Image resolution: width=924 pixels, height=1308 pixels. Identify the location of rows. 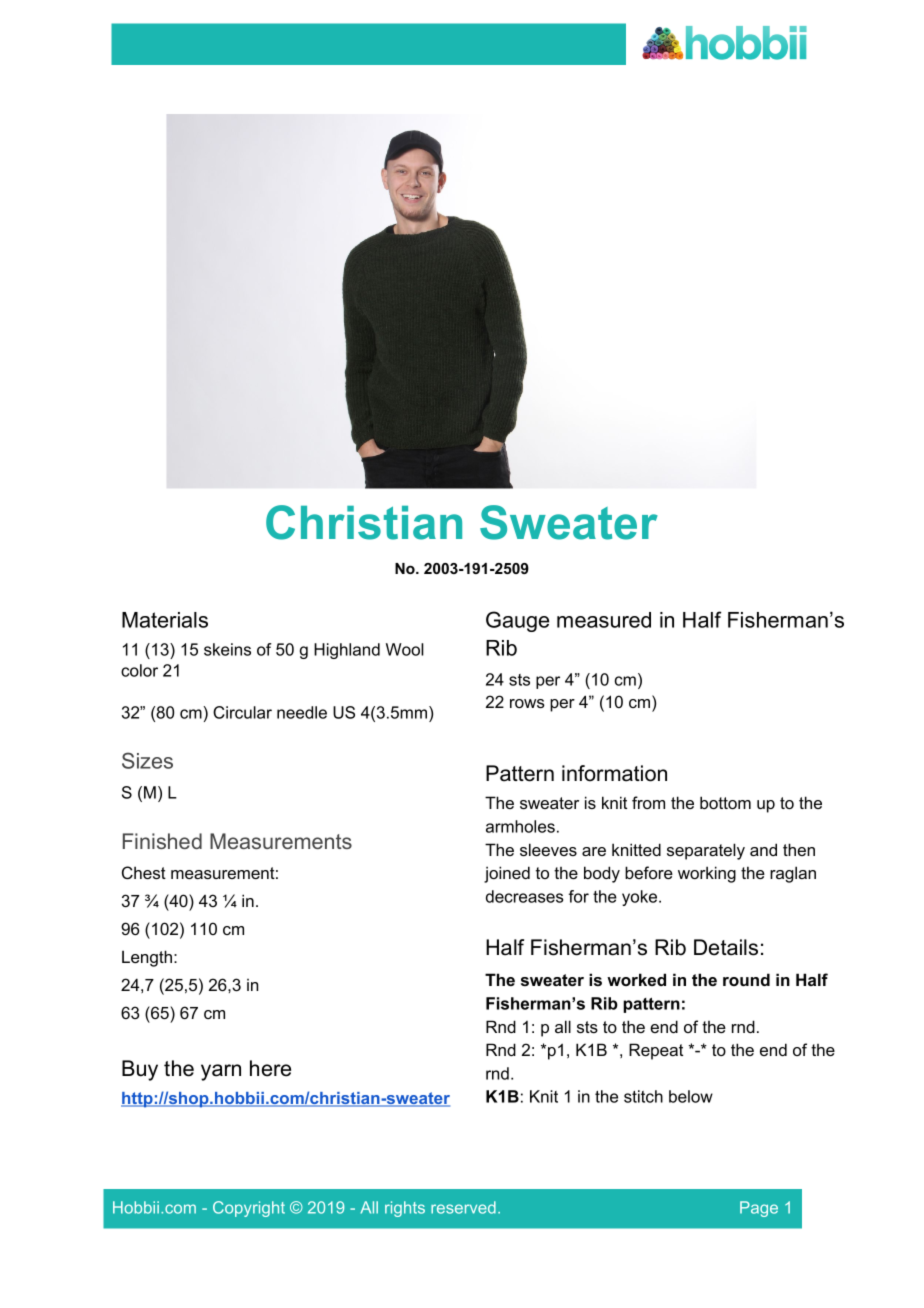
(527, 703).
